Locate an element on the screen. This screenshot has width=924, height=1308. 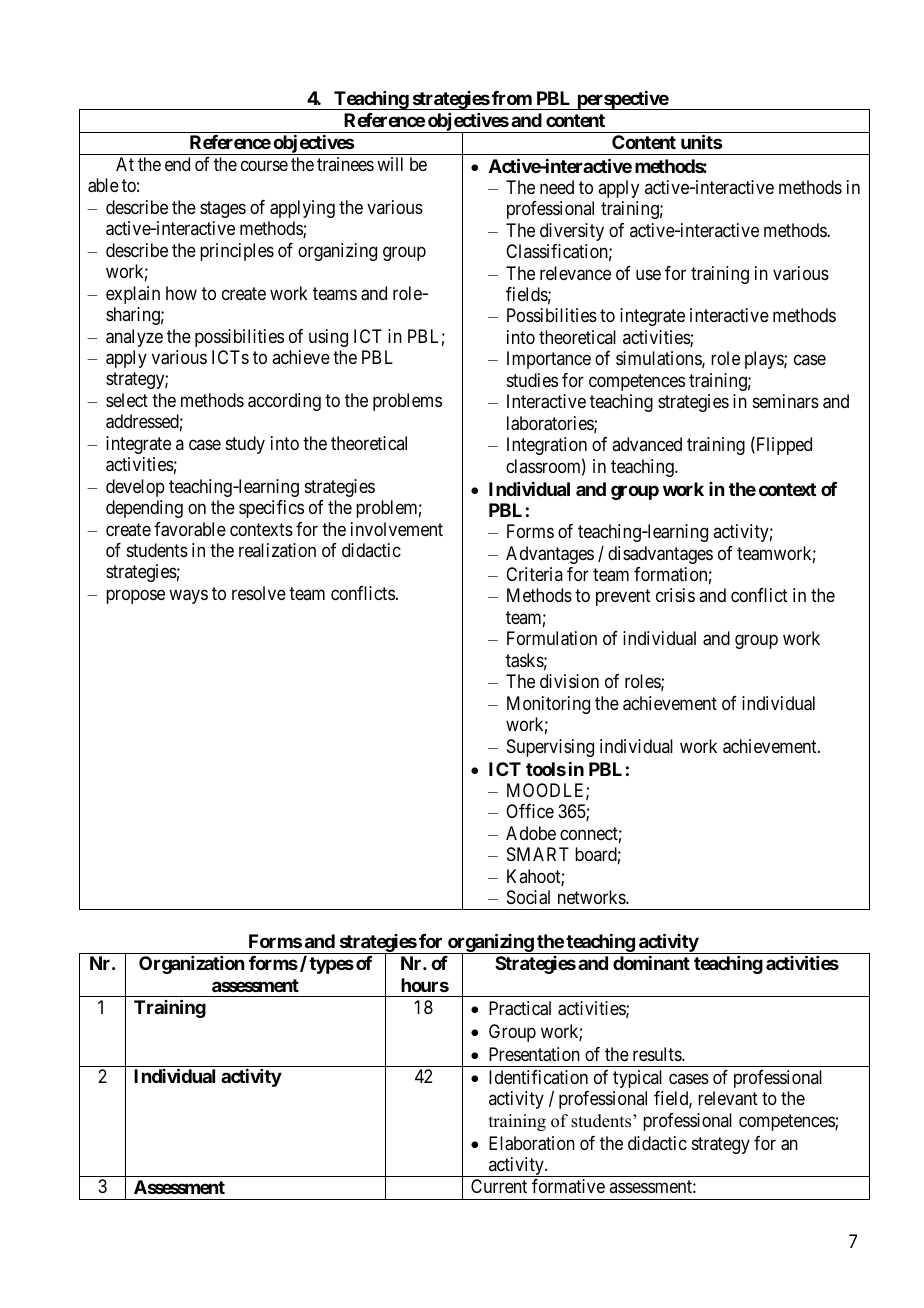
ways is located at coordinates (188, 596).
